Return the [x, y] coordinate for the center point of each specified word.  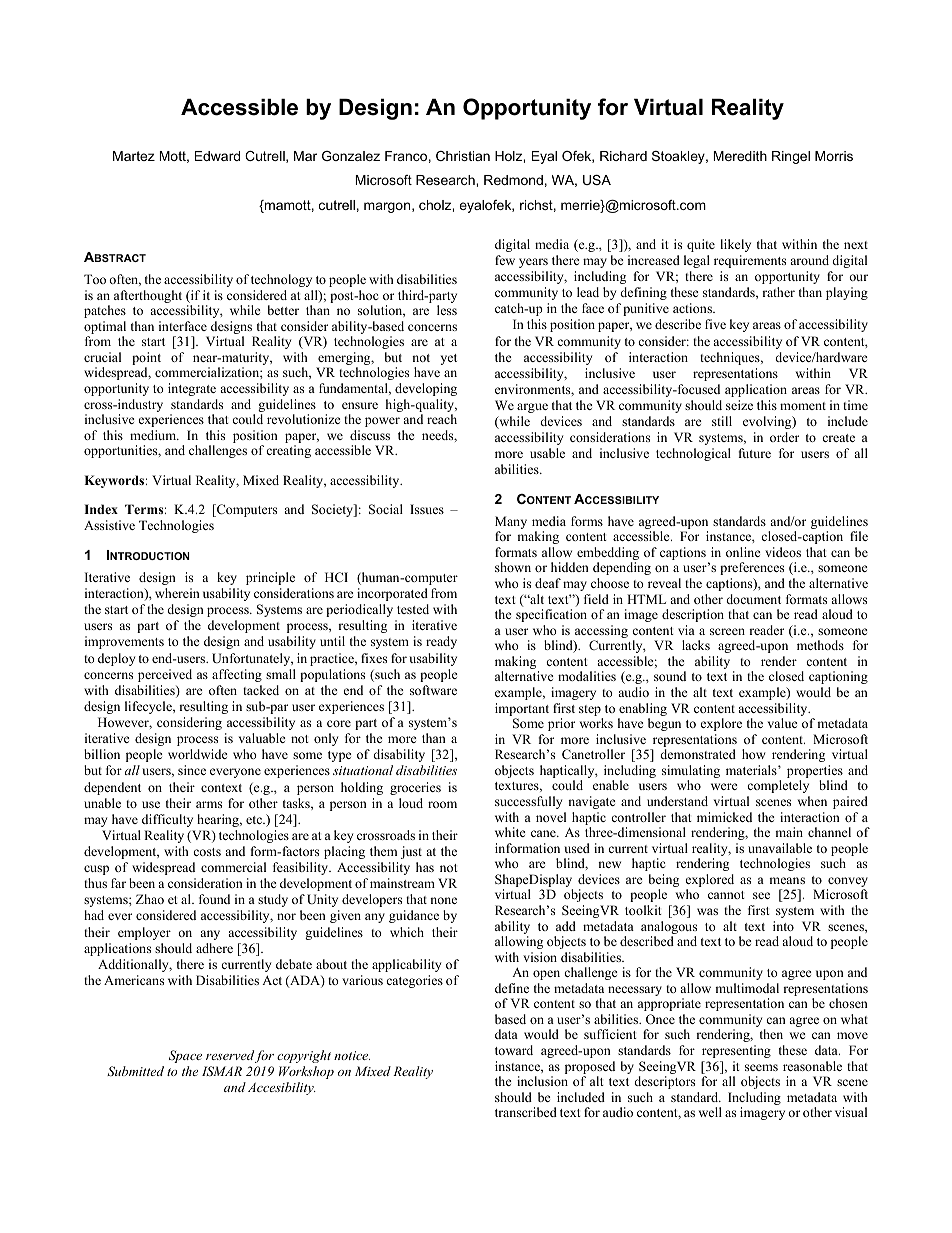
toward [514, 1050]
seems [761, 1067]
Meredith [740, 156]
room [442, 804]
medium [154, 435]
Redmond [513, 180]
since [192, 770]
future [755, 453]
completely [778, 786]
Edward [217, 156]
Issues [427, 509]
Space [185, 1056]
